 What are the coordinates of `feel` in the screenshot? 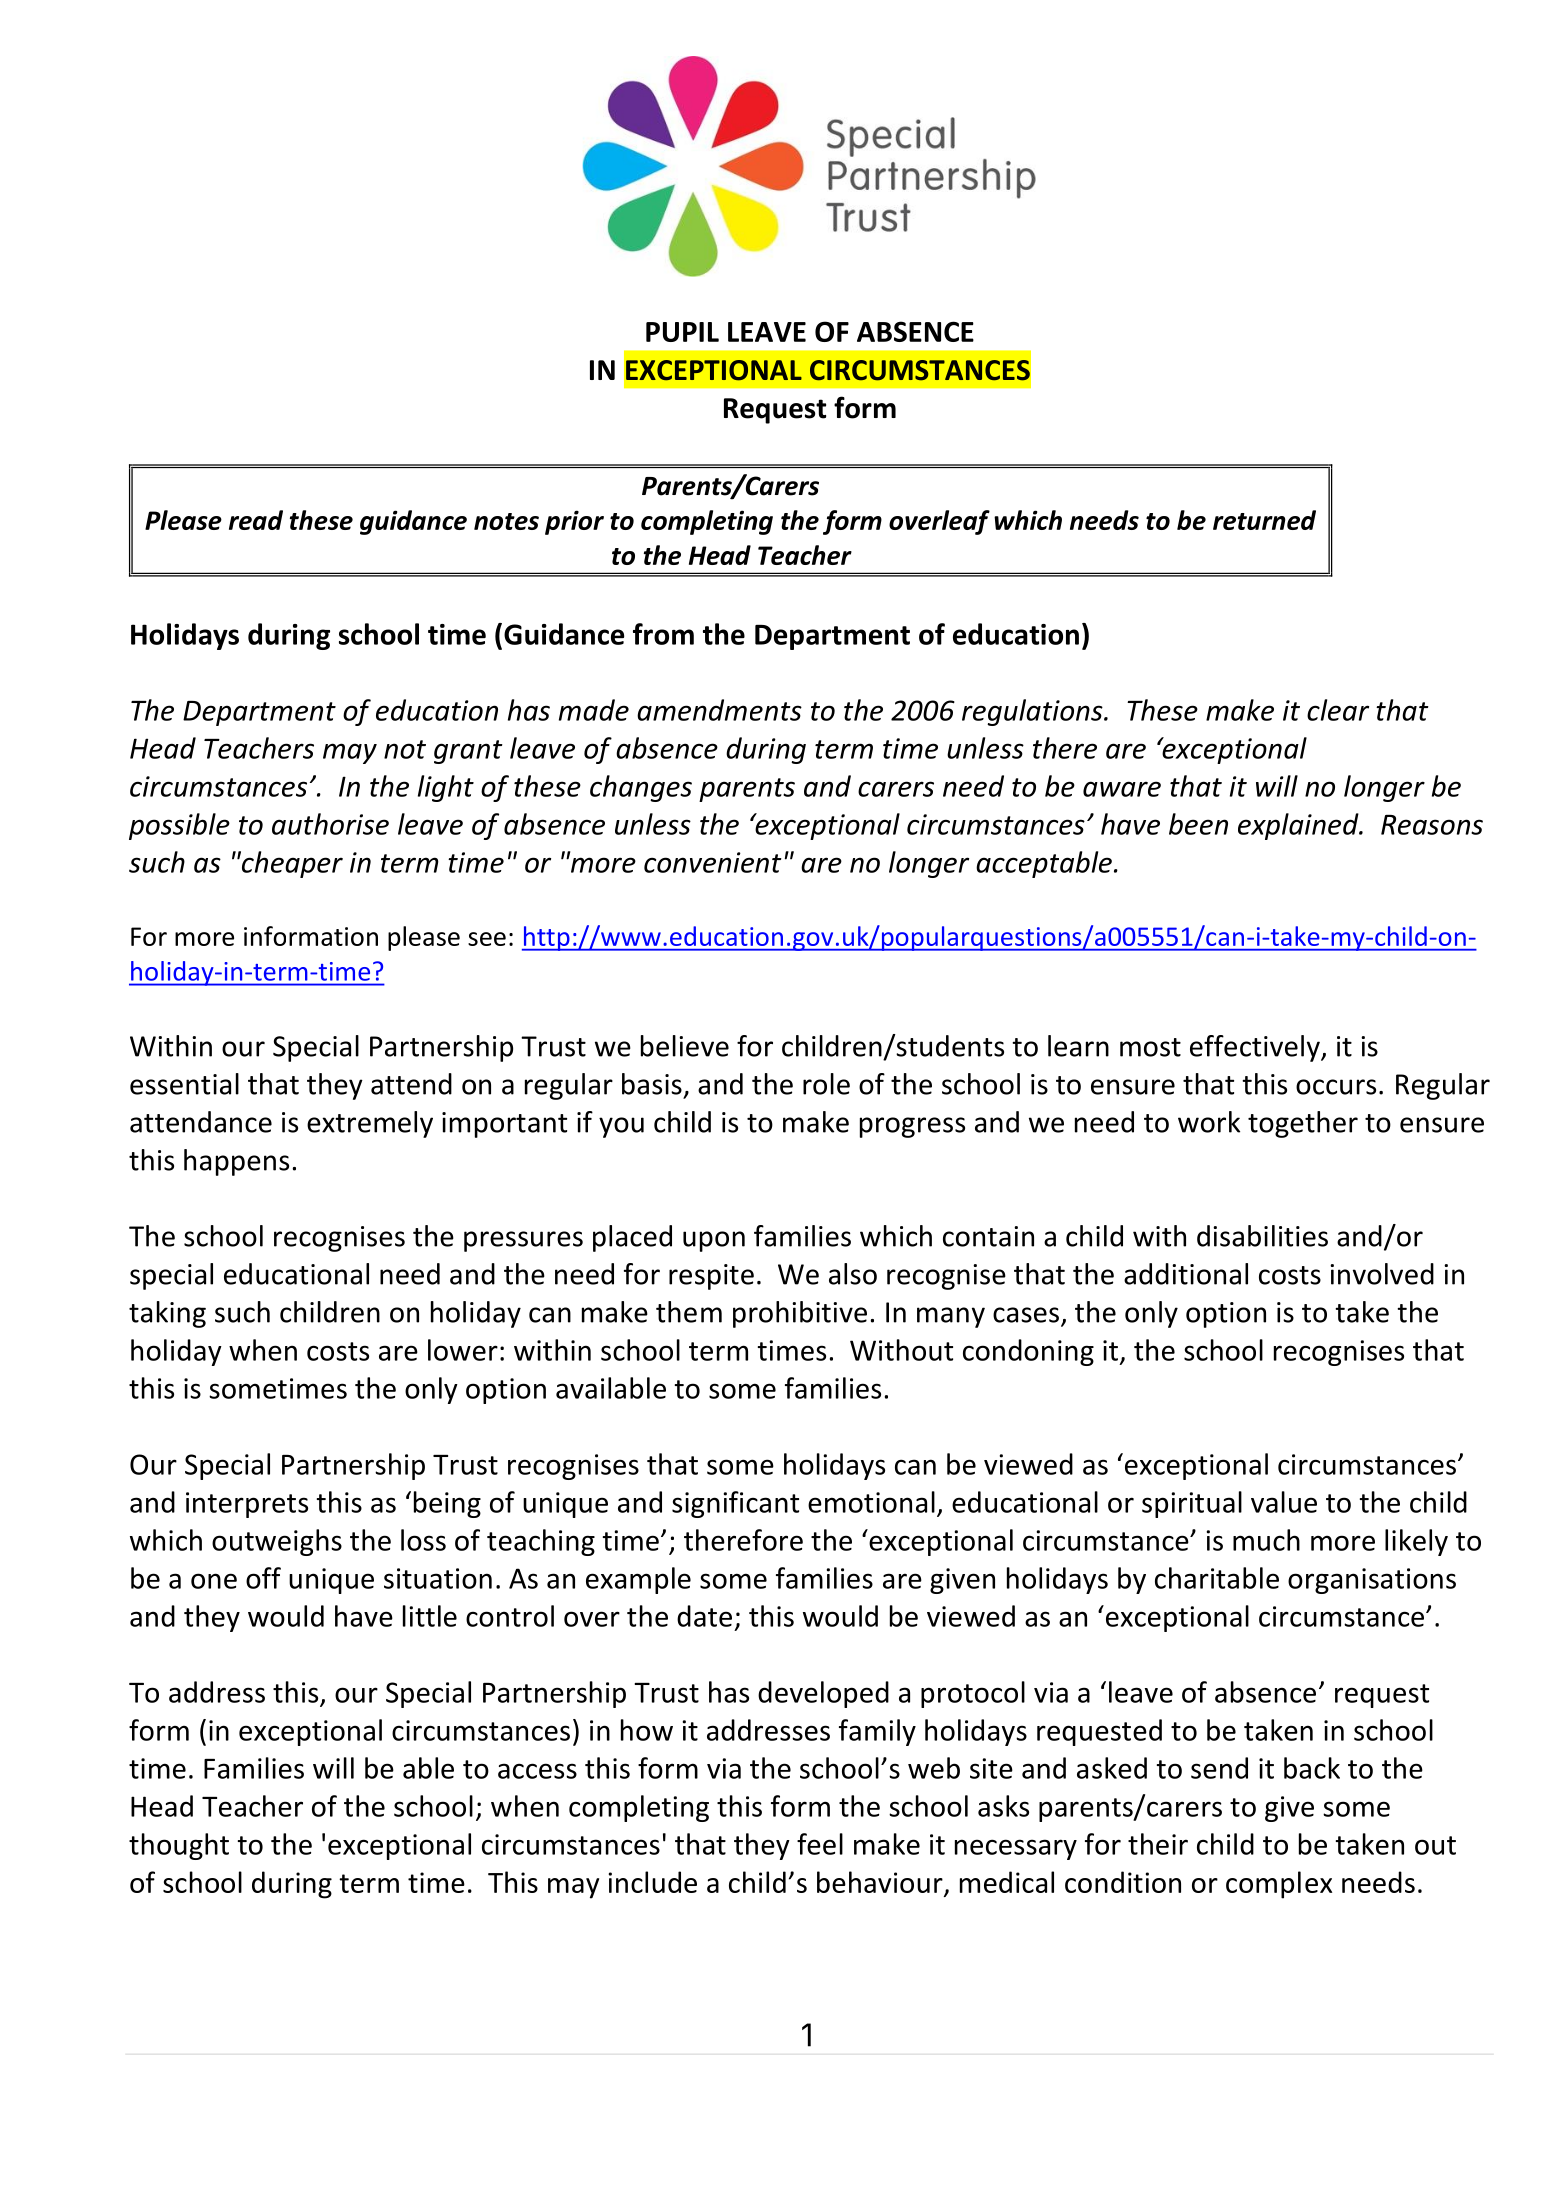 It's located at (820, 1844).
